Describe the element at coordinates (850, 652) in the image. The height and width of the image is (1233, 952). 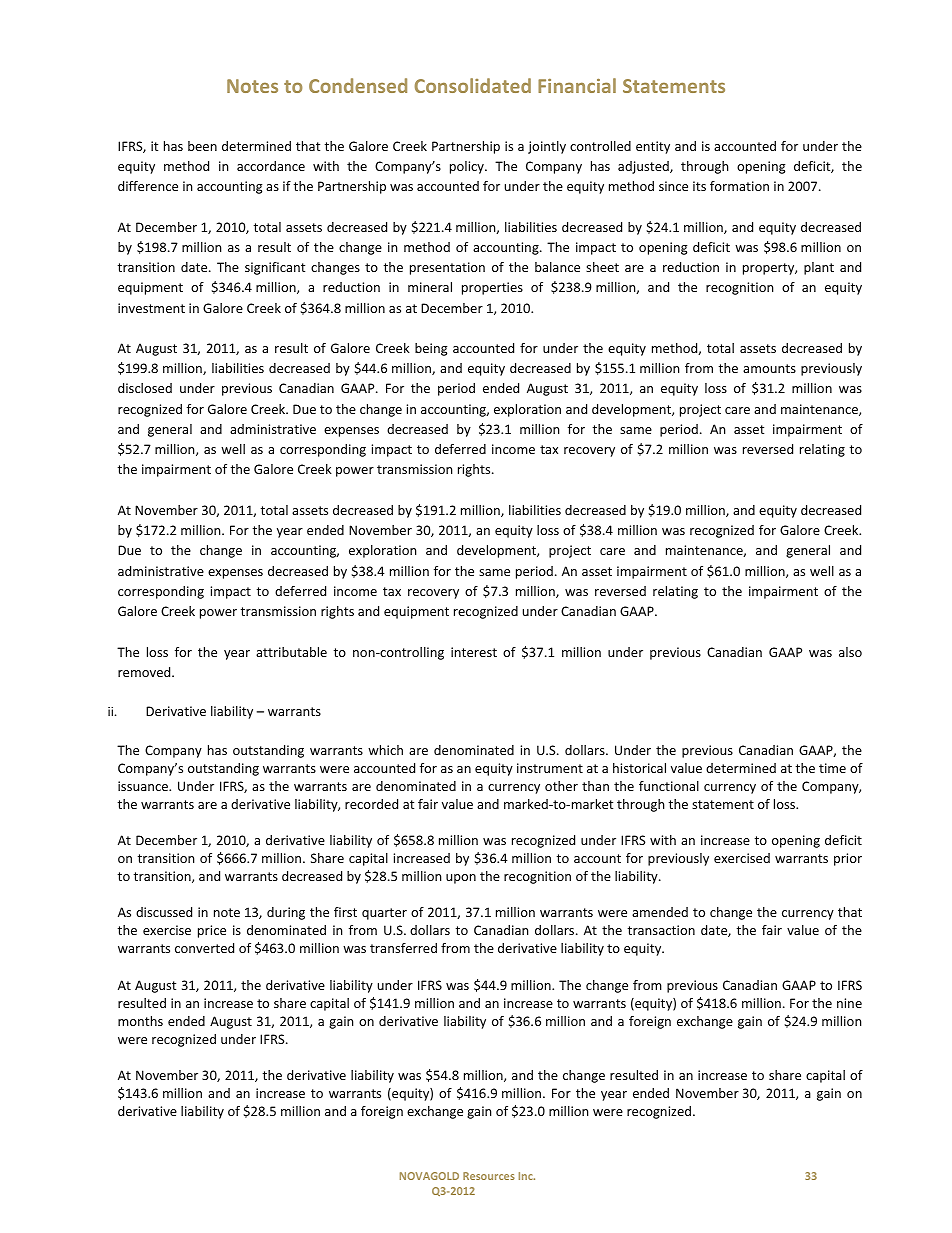
I see `also` at that location.
